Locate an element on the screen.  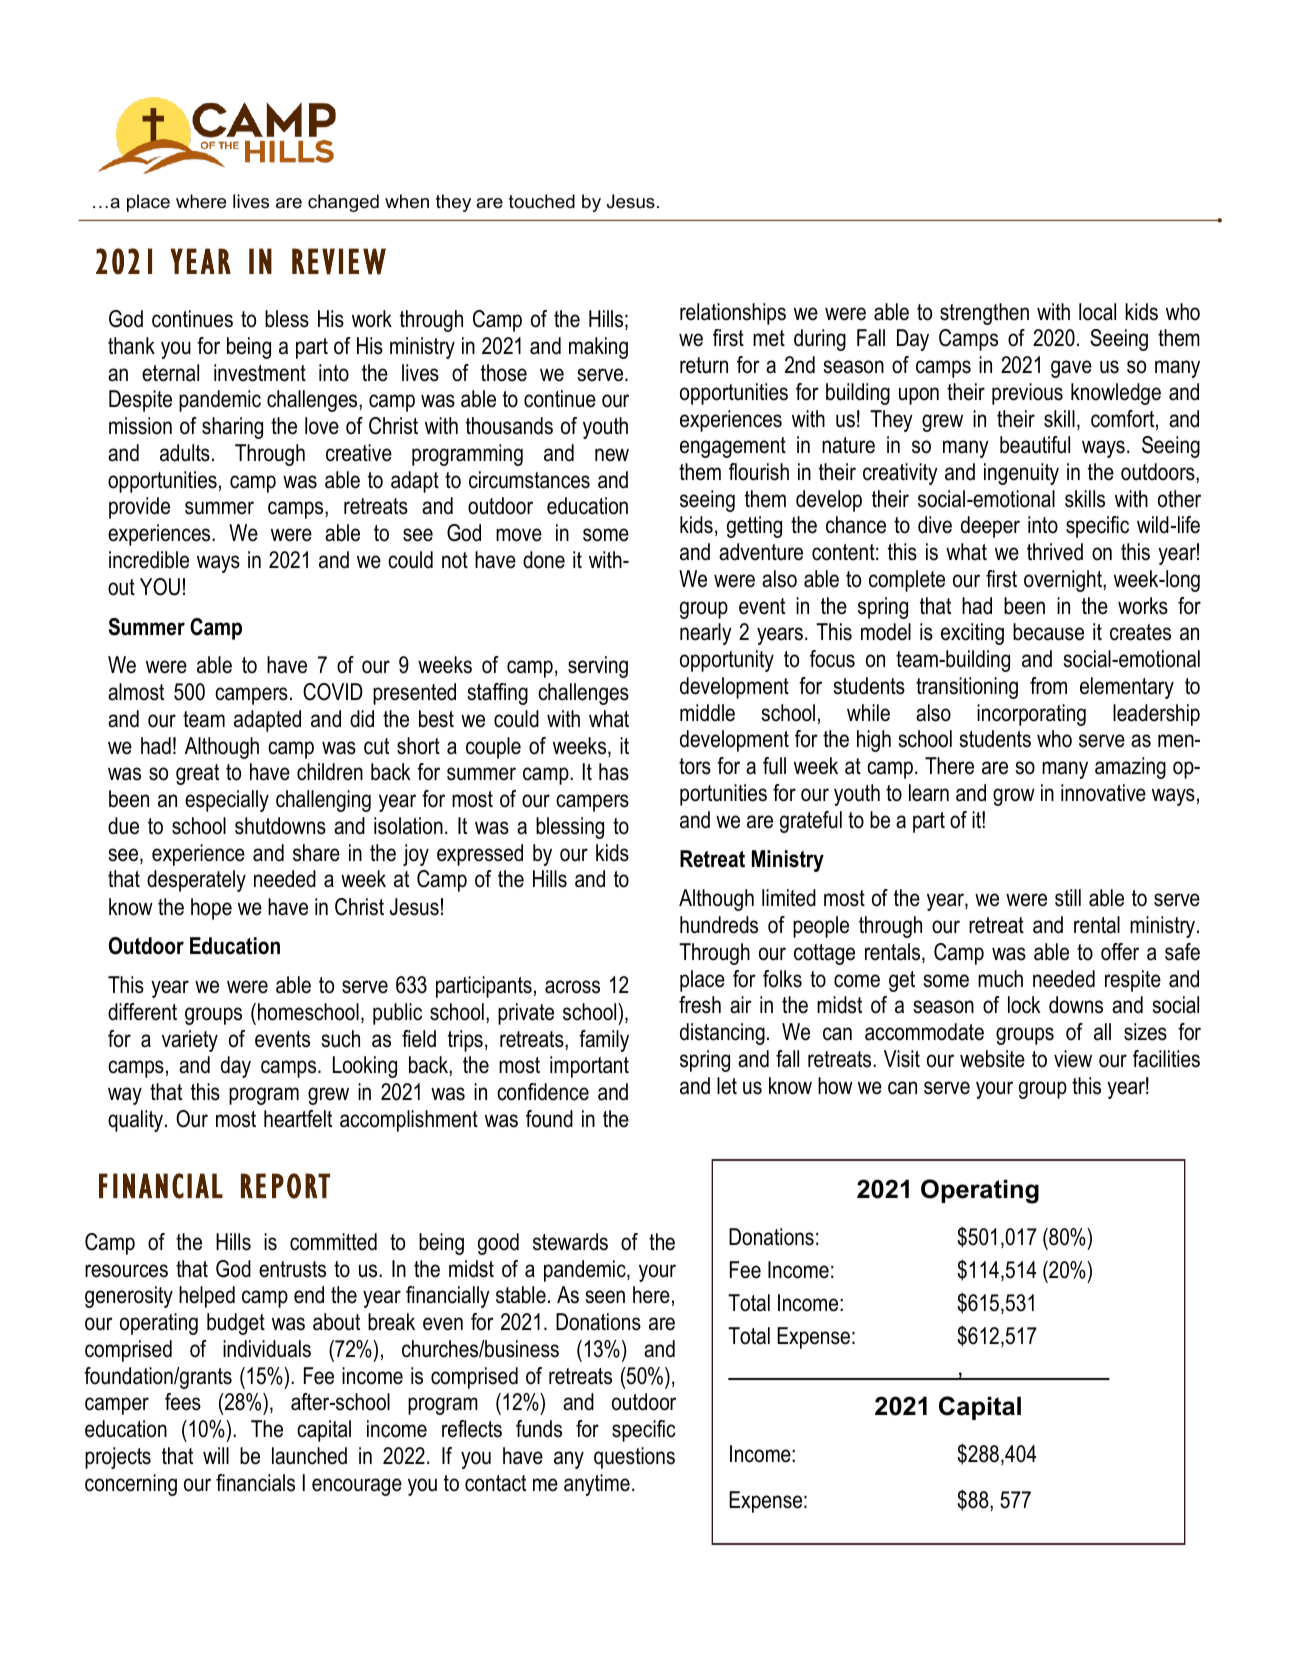
questions is located at coordinates (634, 1458).
